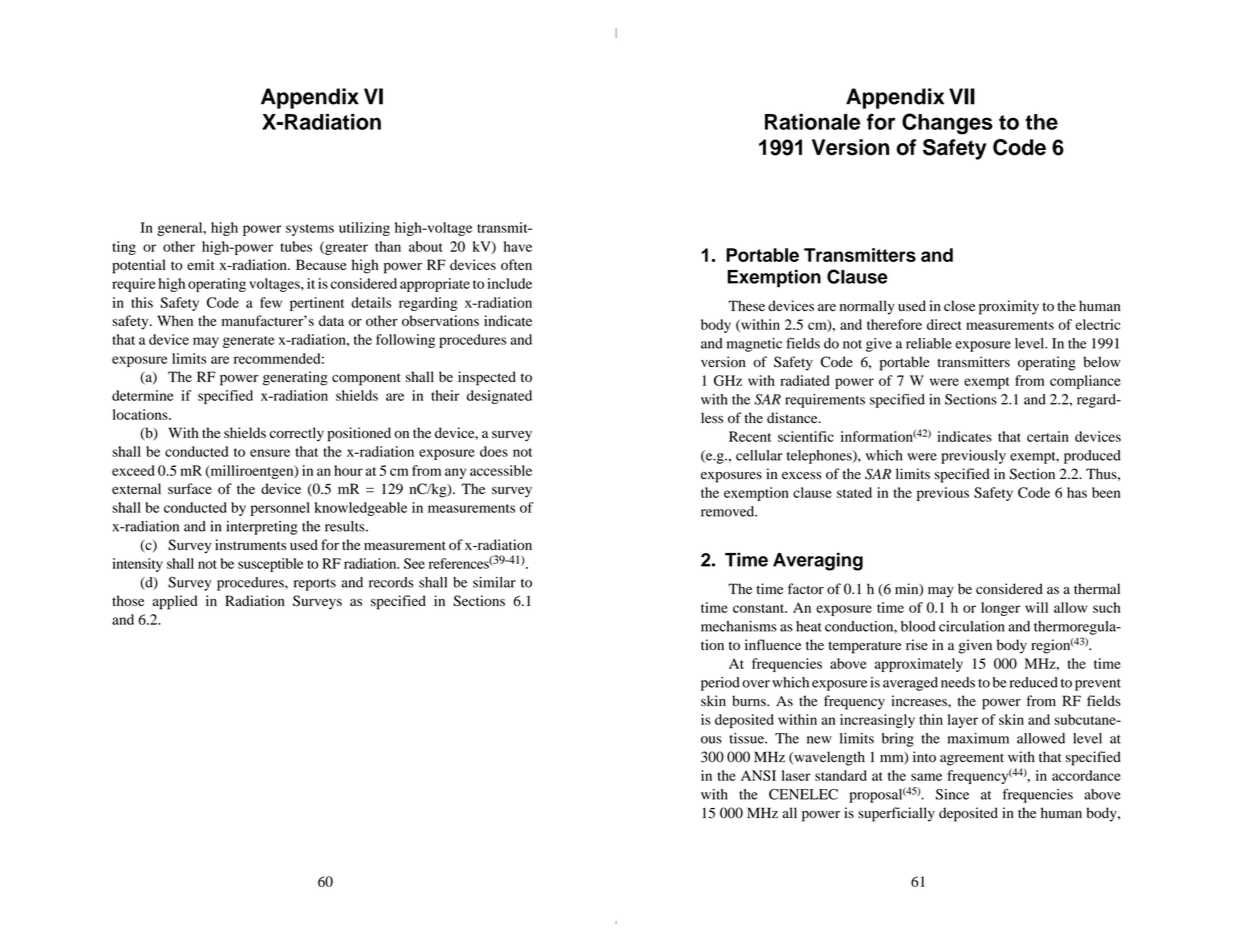 The width and height of the screenshot is (1233, 952). I want to click on susceptible, so click(270, 565).
